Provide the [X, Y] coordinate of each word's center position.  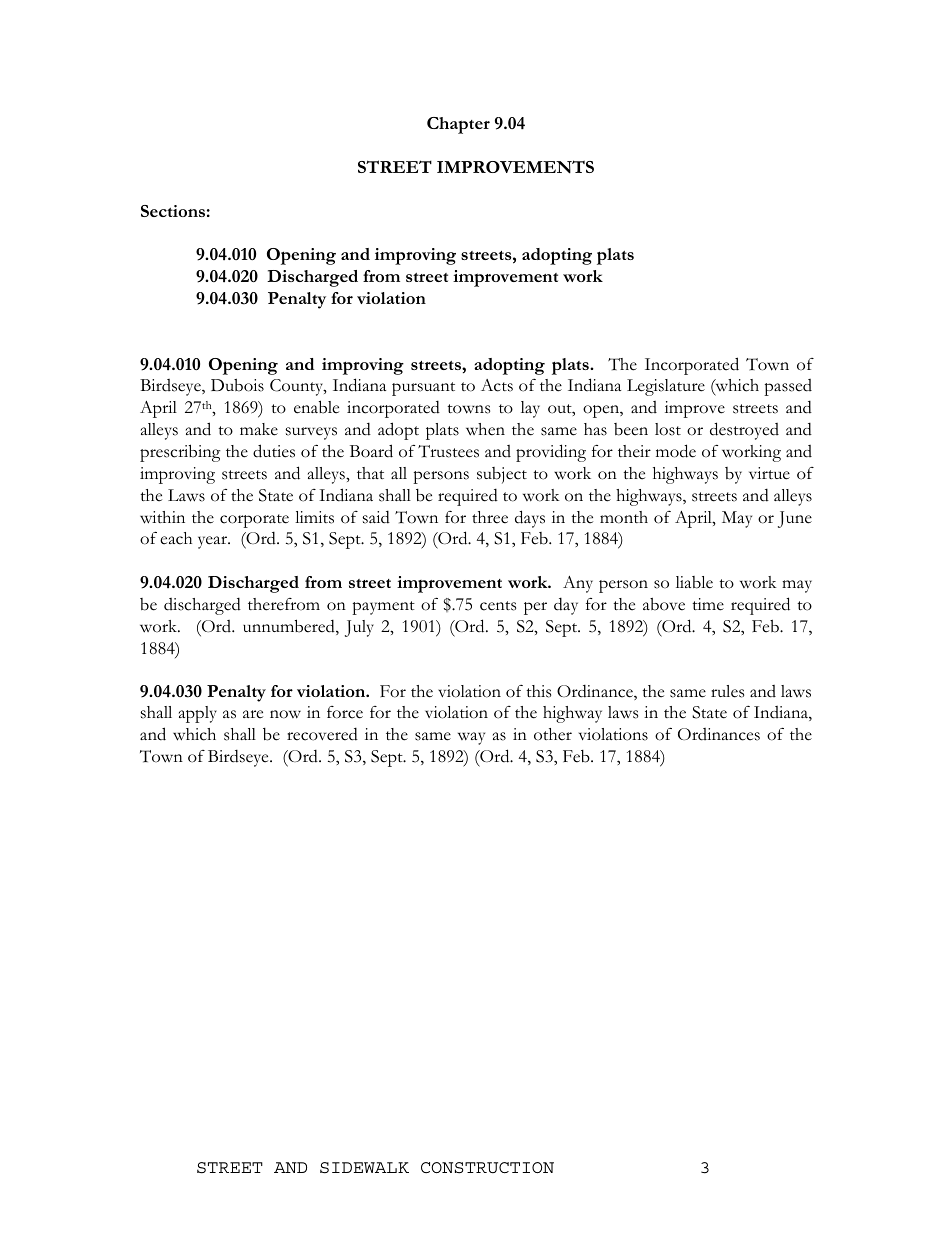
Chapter [458, 125]
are [253, 714]
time [708, 604]
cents [498, 606]
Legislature [666, 387]
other [553, 734]
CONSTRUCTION [487, 1168]
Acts [497, 385]
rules [727, 691]
